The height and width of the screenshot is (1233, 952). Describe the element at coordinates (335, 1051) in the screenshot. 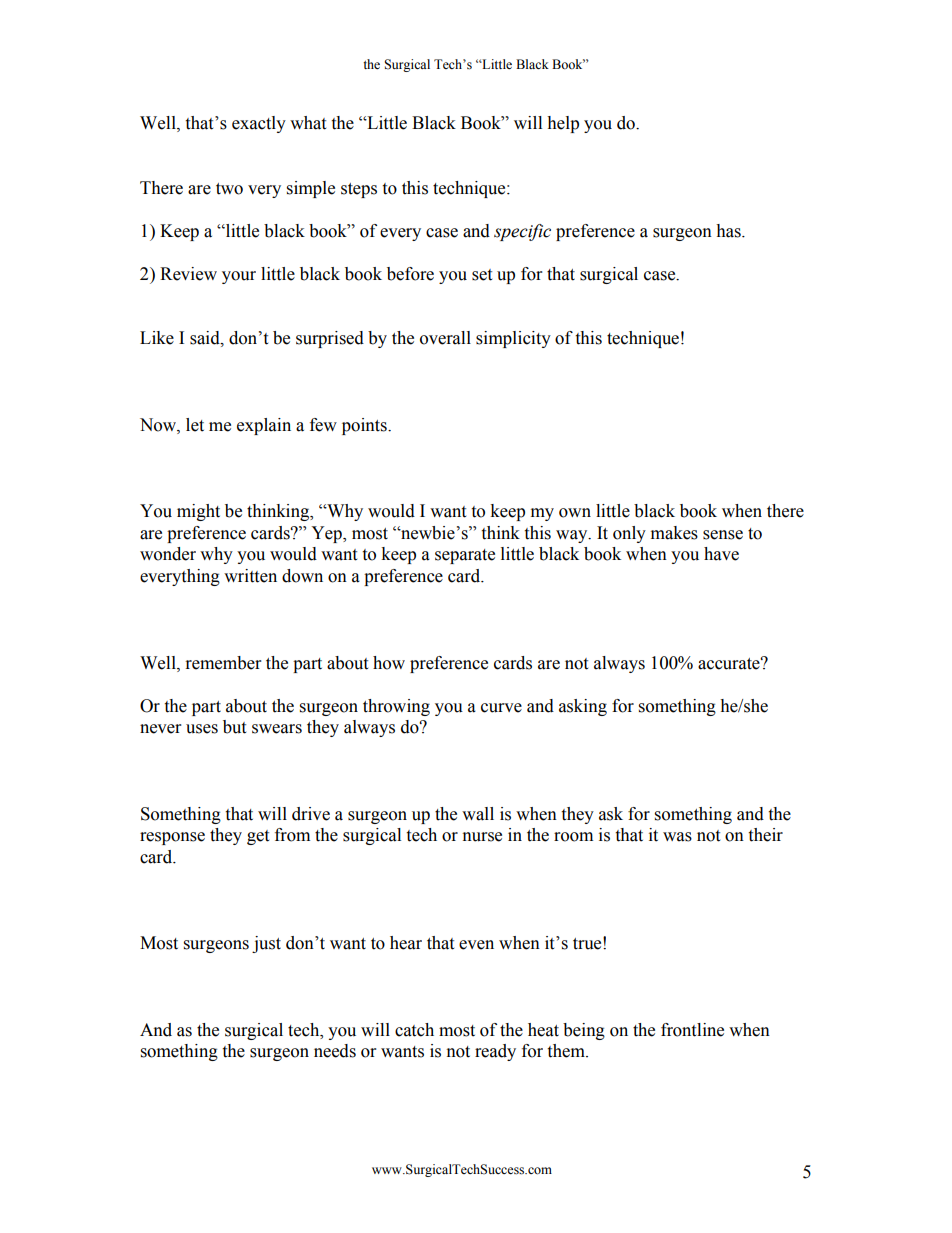

I see `needs` at that location.
